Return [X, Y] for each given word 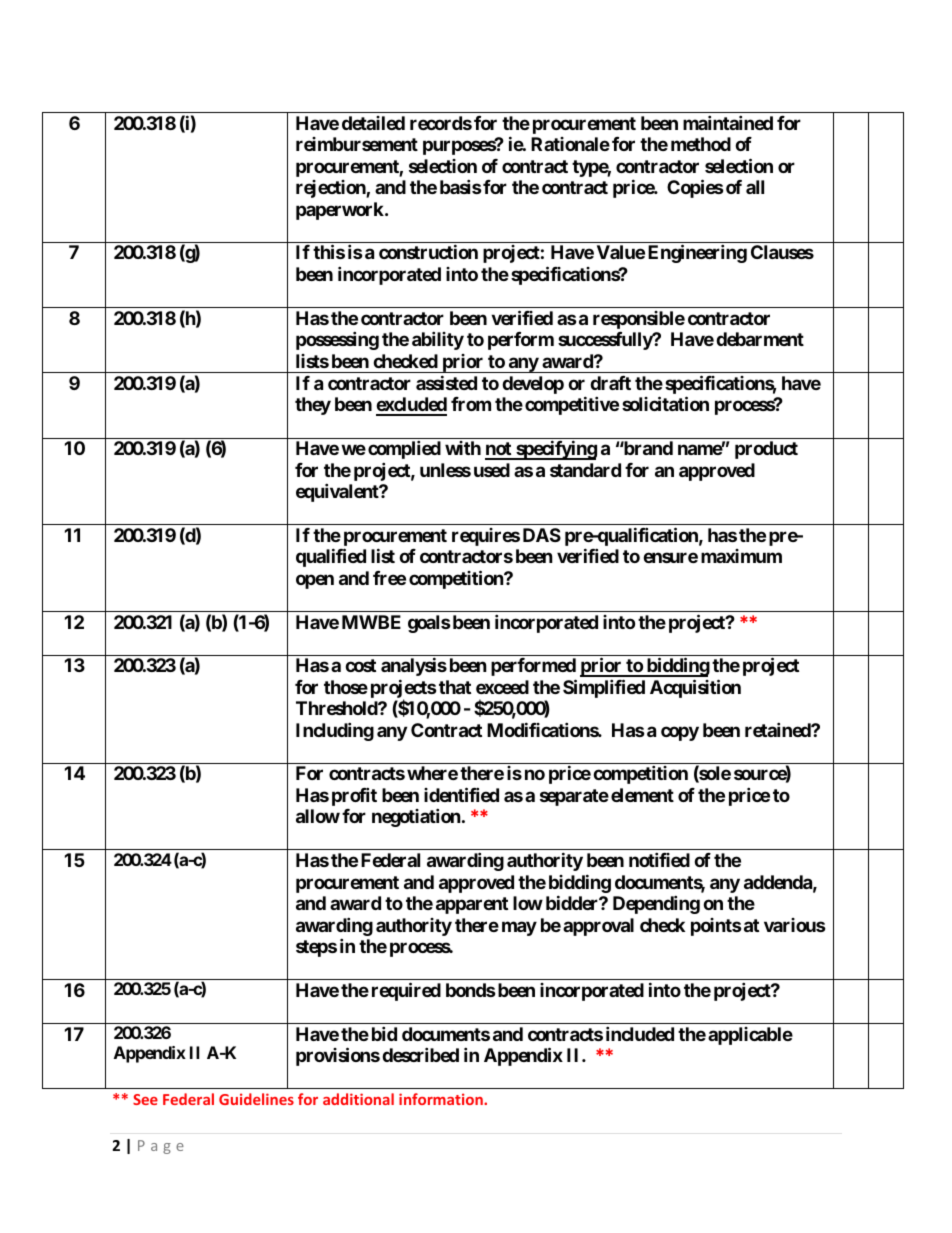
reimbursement [357, 144]
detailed [373, 123]
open [315, 581]
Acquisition [695, 688]
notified [659, 859]
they [313, 406]
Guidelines [256, 1099]
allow [318, 816]
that [455, 687]
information [442, 1099]
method [701, 144]
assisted [446, 382]
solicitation [665, 404]
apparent [472, 905]
